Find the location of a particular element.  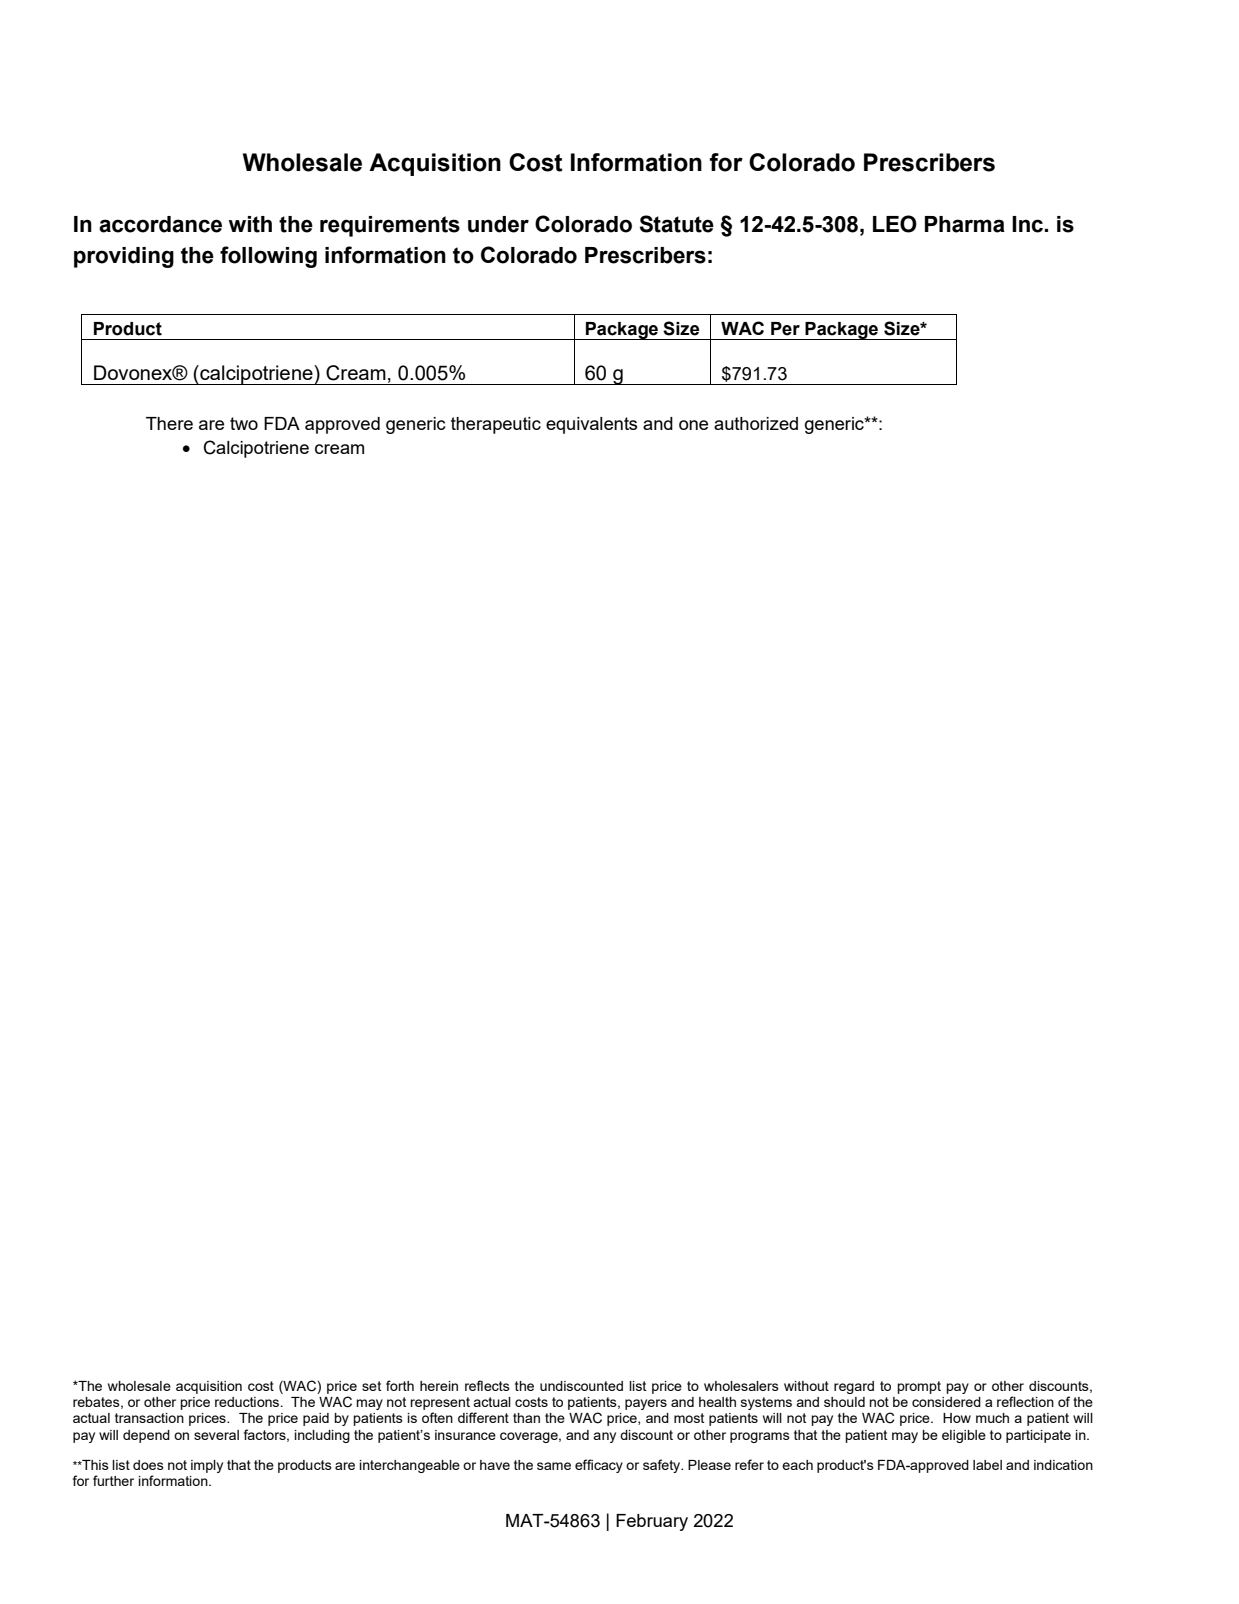

reflects is located at coordinates (487, 1385).
